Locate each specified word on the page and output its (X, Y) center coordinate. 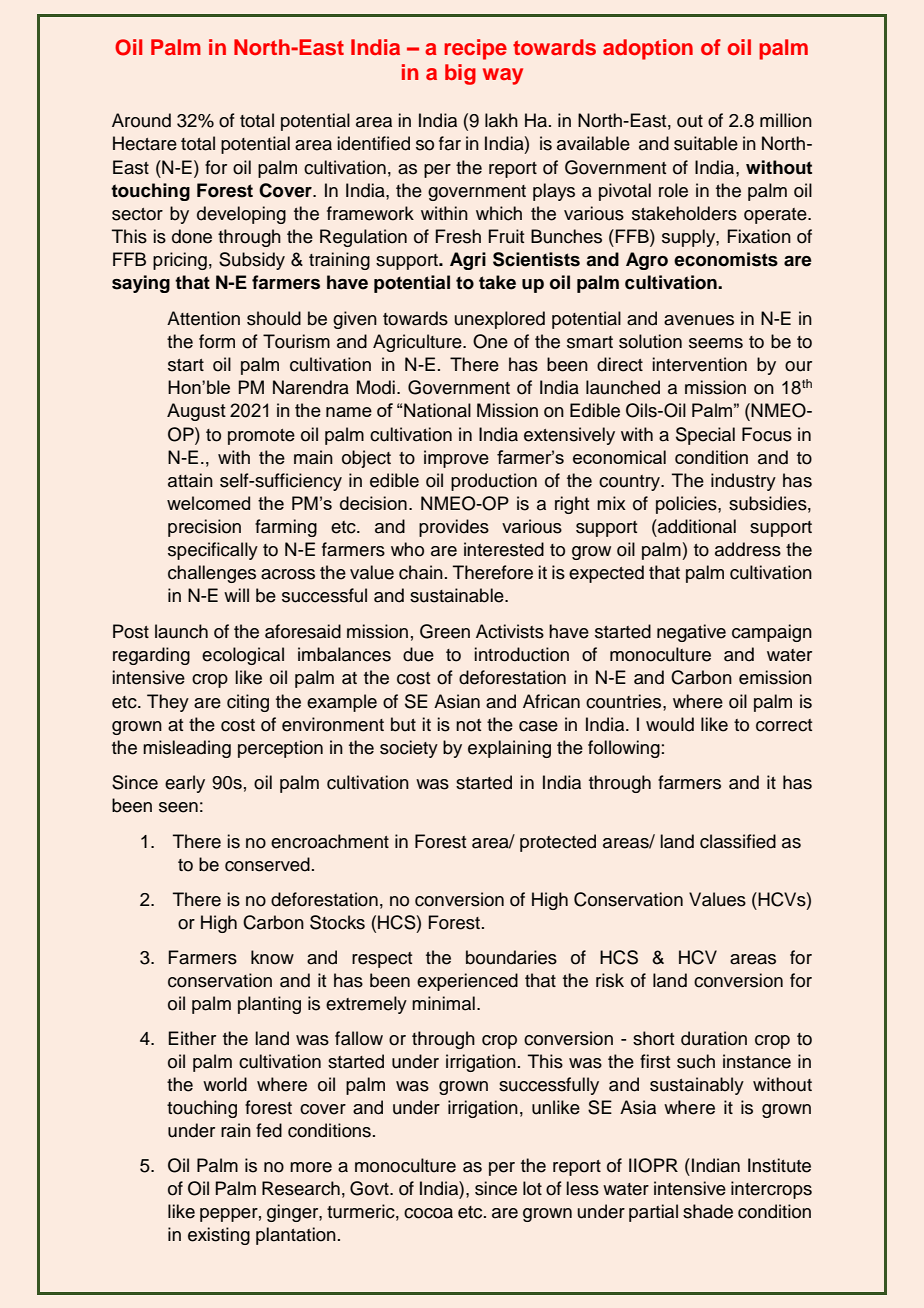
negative (691, 633)
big (460, 74)
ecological (243, 656)
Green (445, 631)
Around (141, 120)
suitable (706, 143)
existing (219, 1236)
